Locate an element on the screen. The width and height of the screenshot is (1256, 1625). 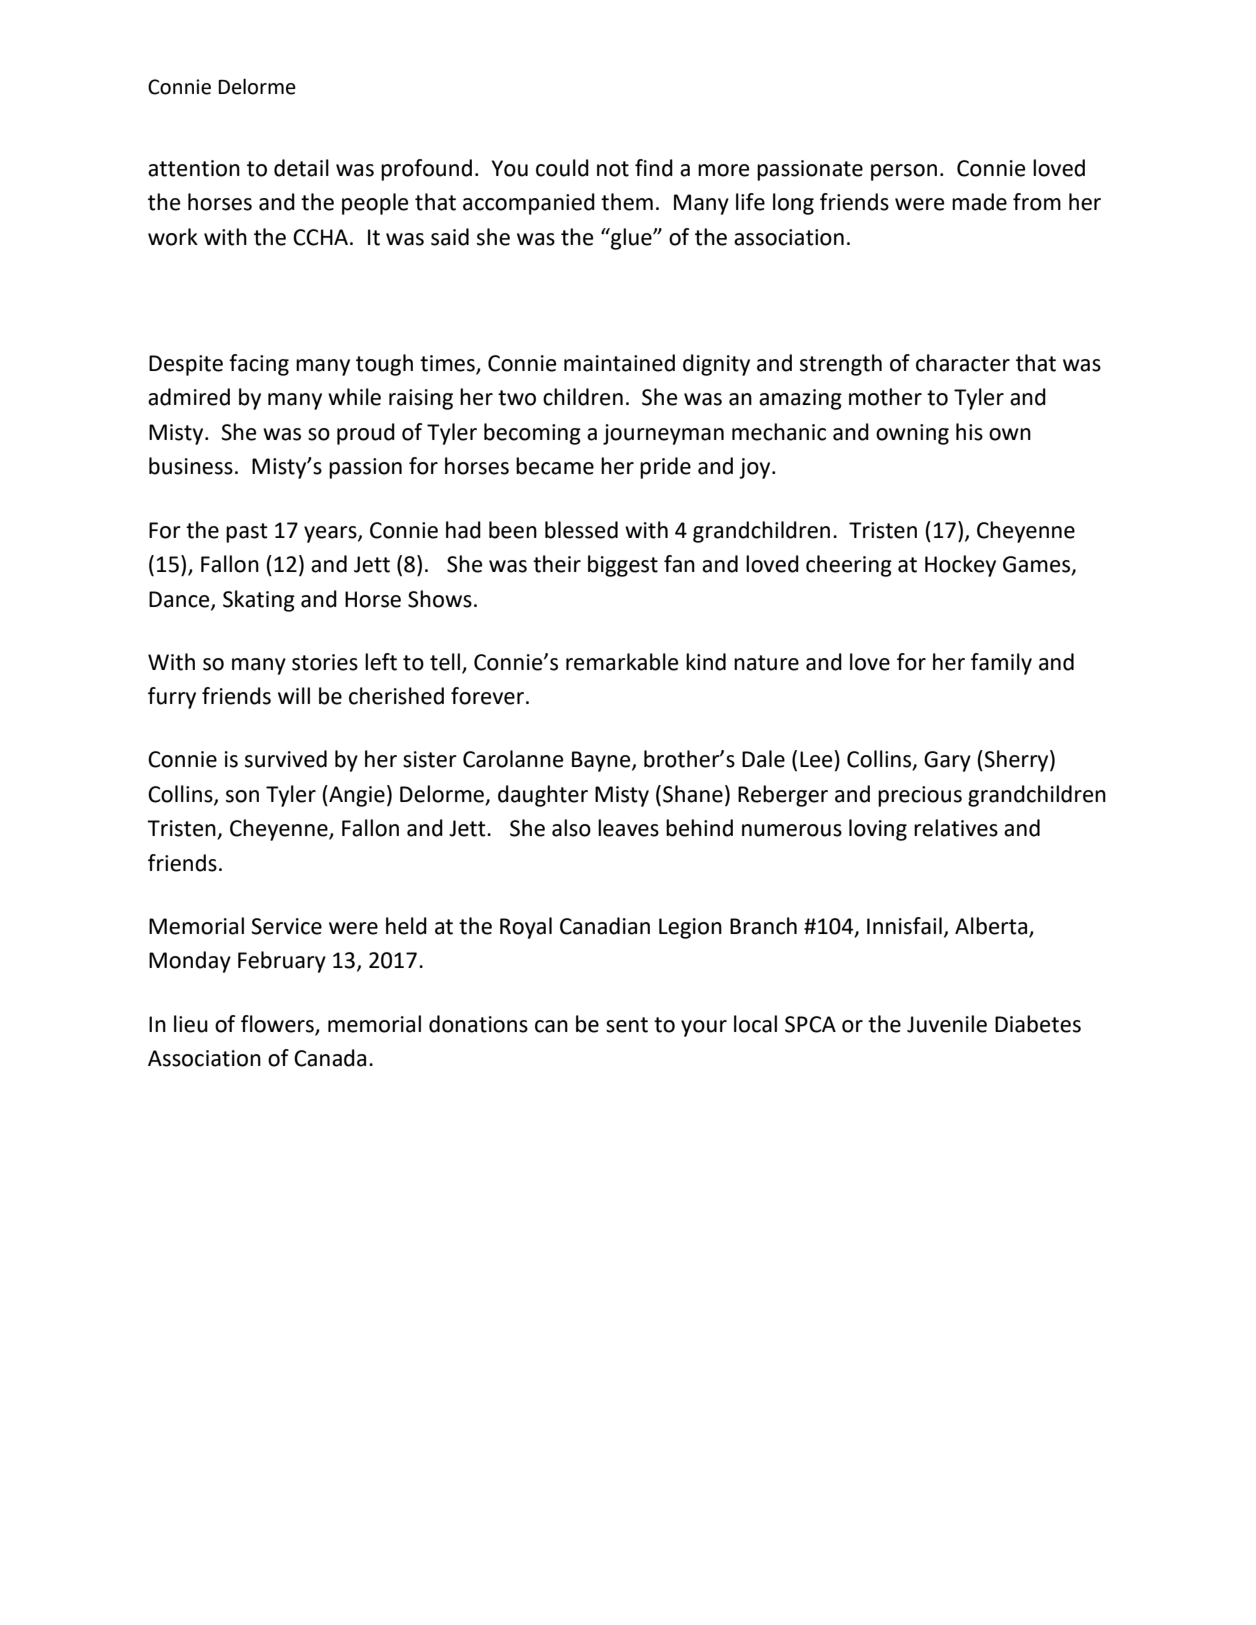
made is located at coordinates (979, 202).
